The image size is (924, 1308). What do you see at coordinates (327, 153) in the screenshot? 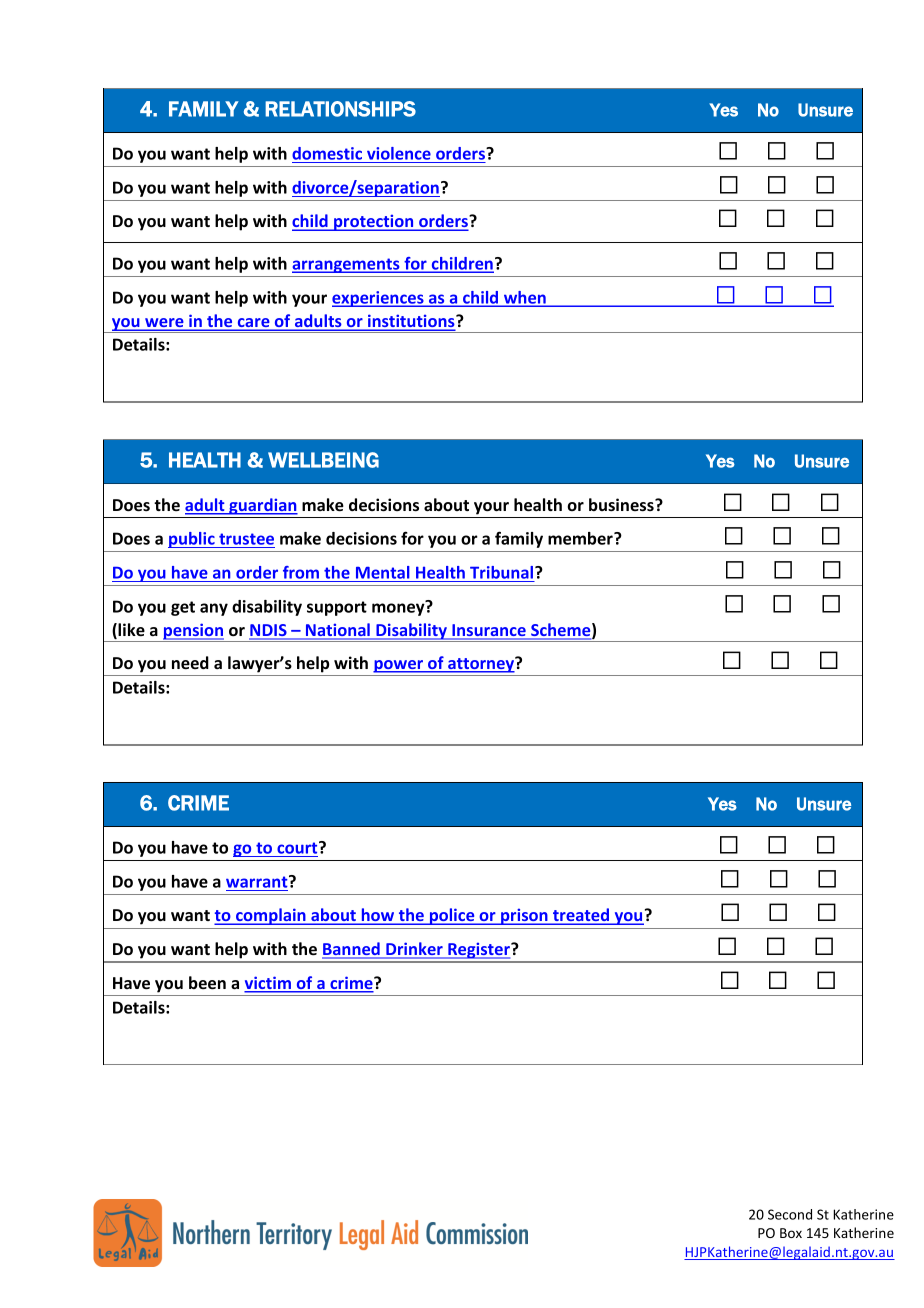
I see `domestic` at bounding box center [327, 153].
